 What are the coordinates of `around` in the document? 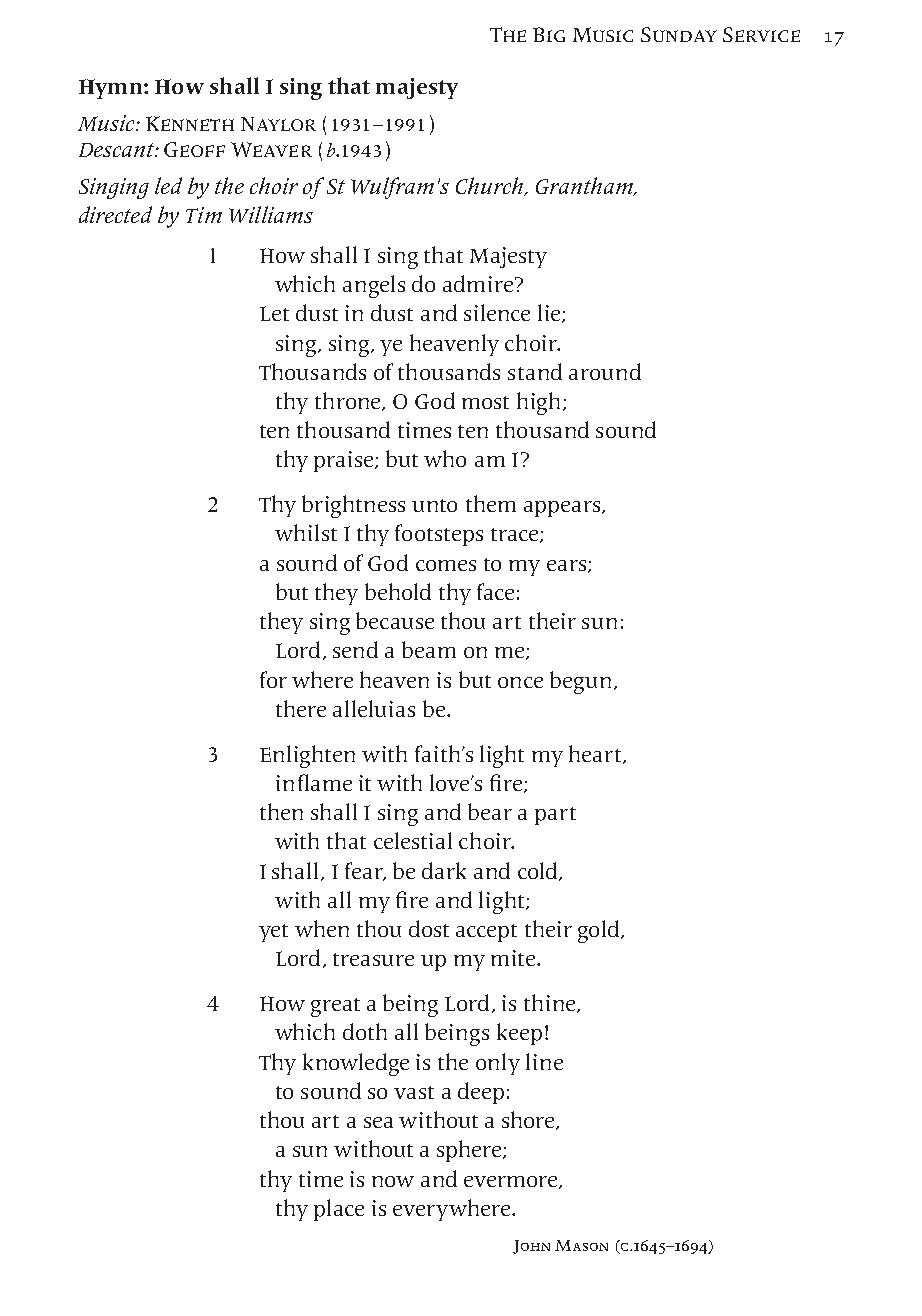 It's located at (605, 371).
